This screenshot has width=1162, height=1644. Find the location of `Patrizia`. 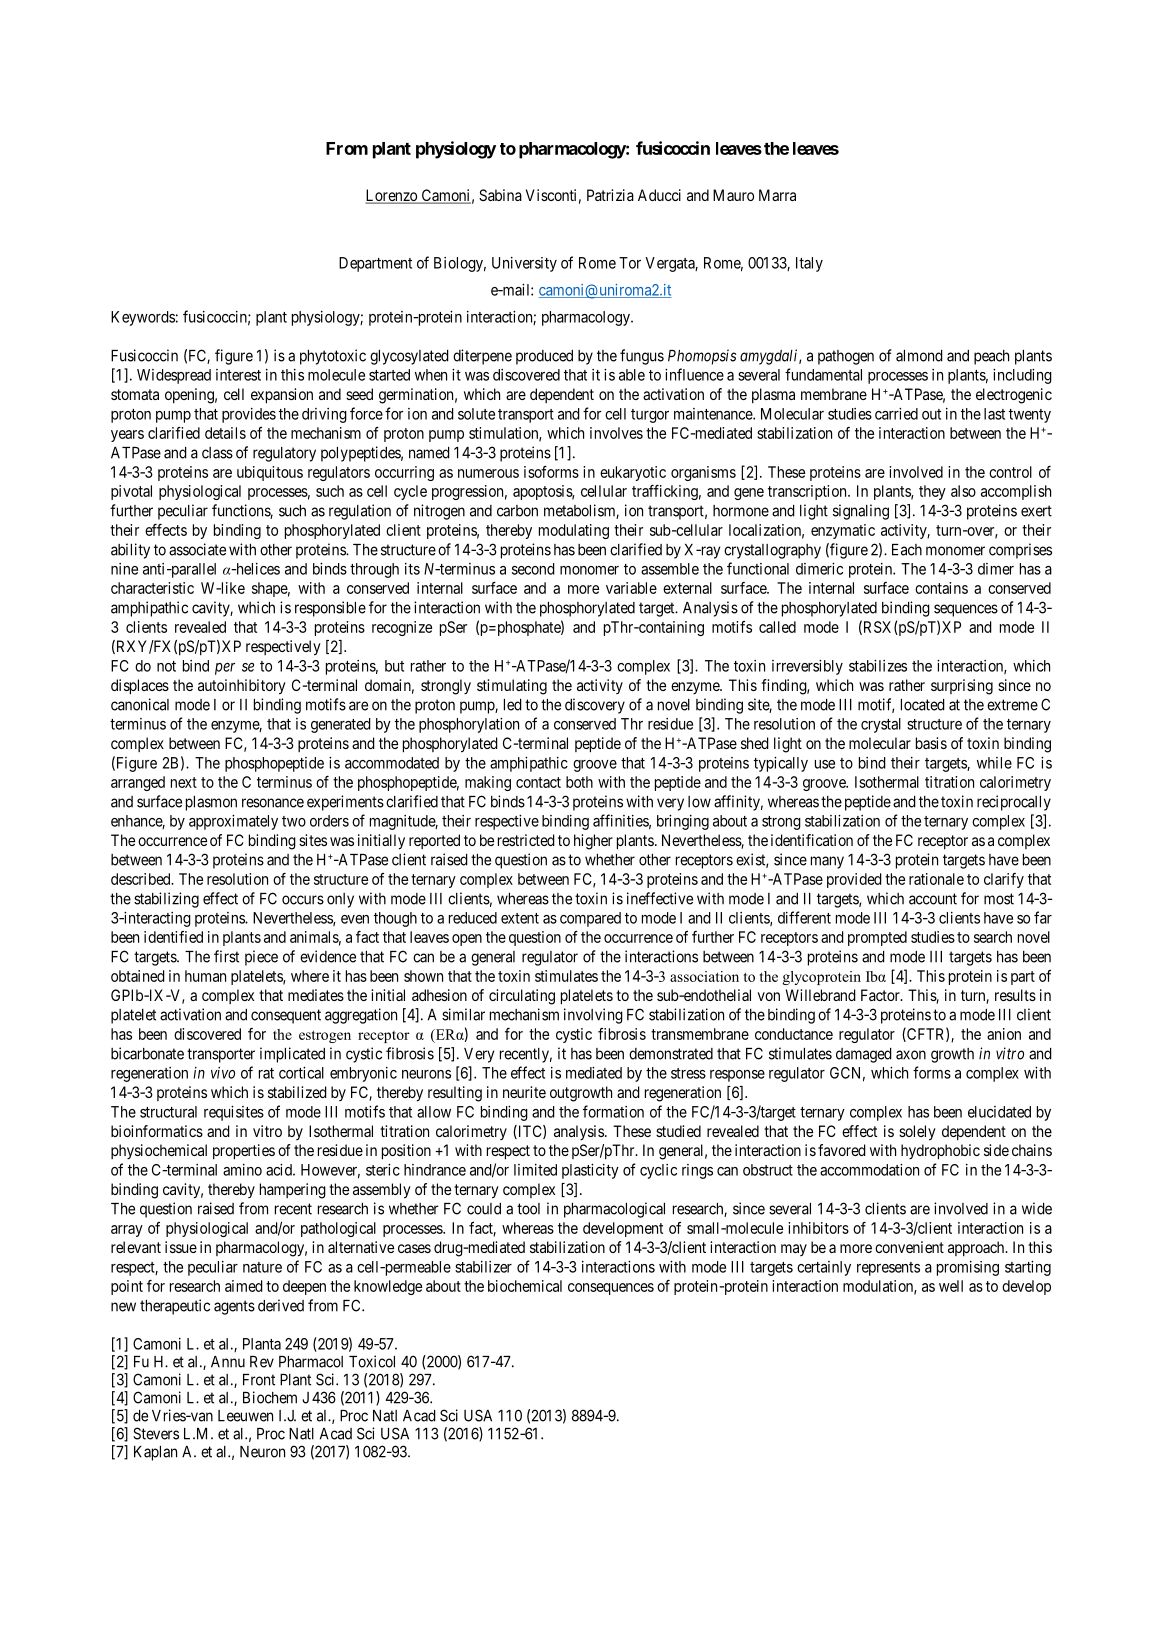

Patrizia is located at coordinates (610, 195).
